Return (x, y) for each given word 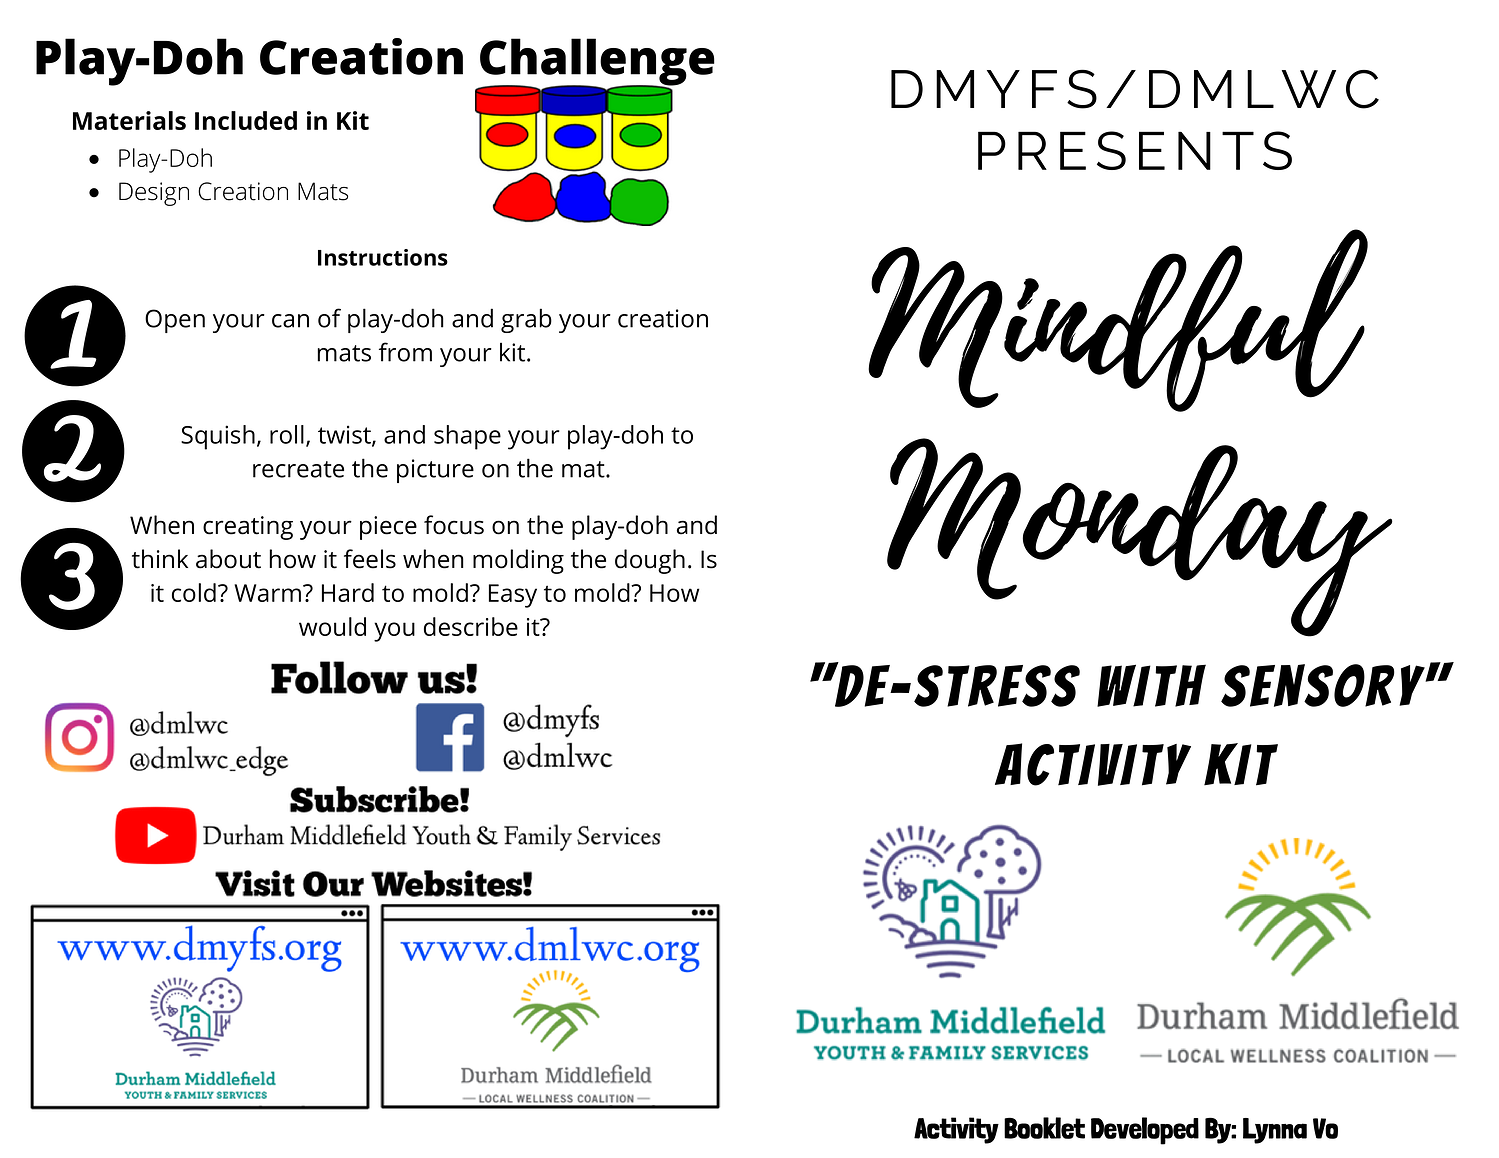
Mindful (1118, 320)
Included (246, 120)
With (1151, 685)
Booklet (1044, 1128)
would (332, 626)
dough (650, 561)
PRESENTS (1135, 150)
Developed (1145, 1131)
